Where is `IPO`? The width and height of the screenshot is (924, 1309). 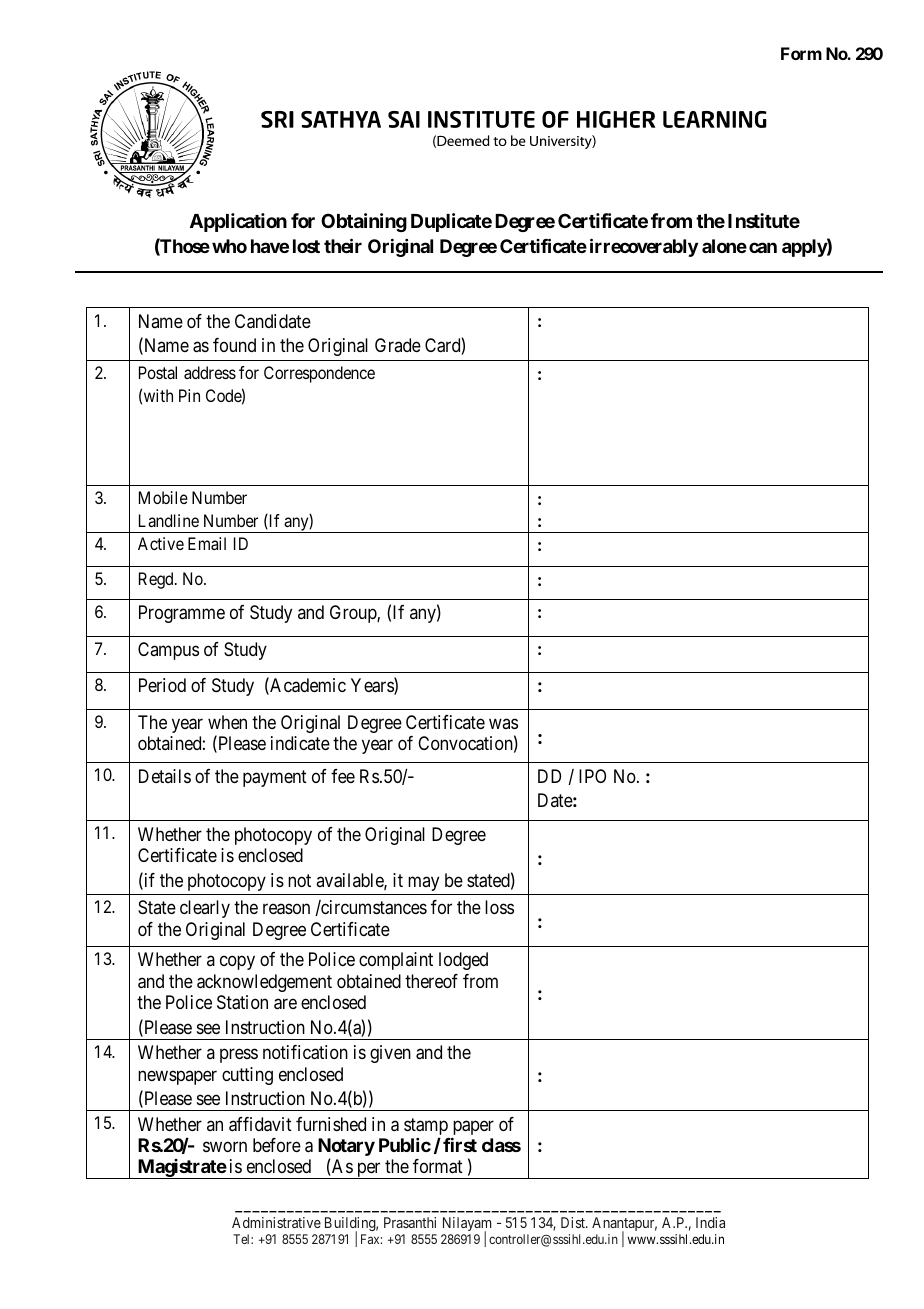
IPO is located at coordinates (592, 776).
